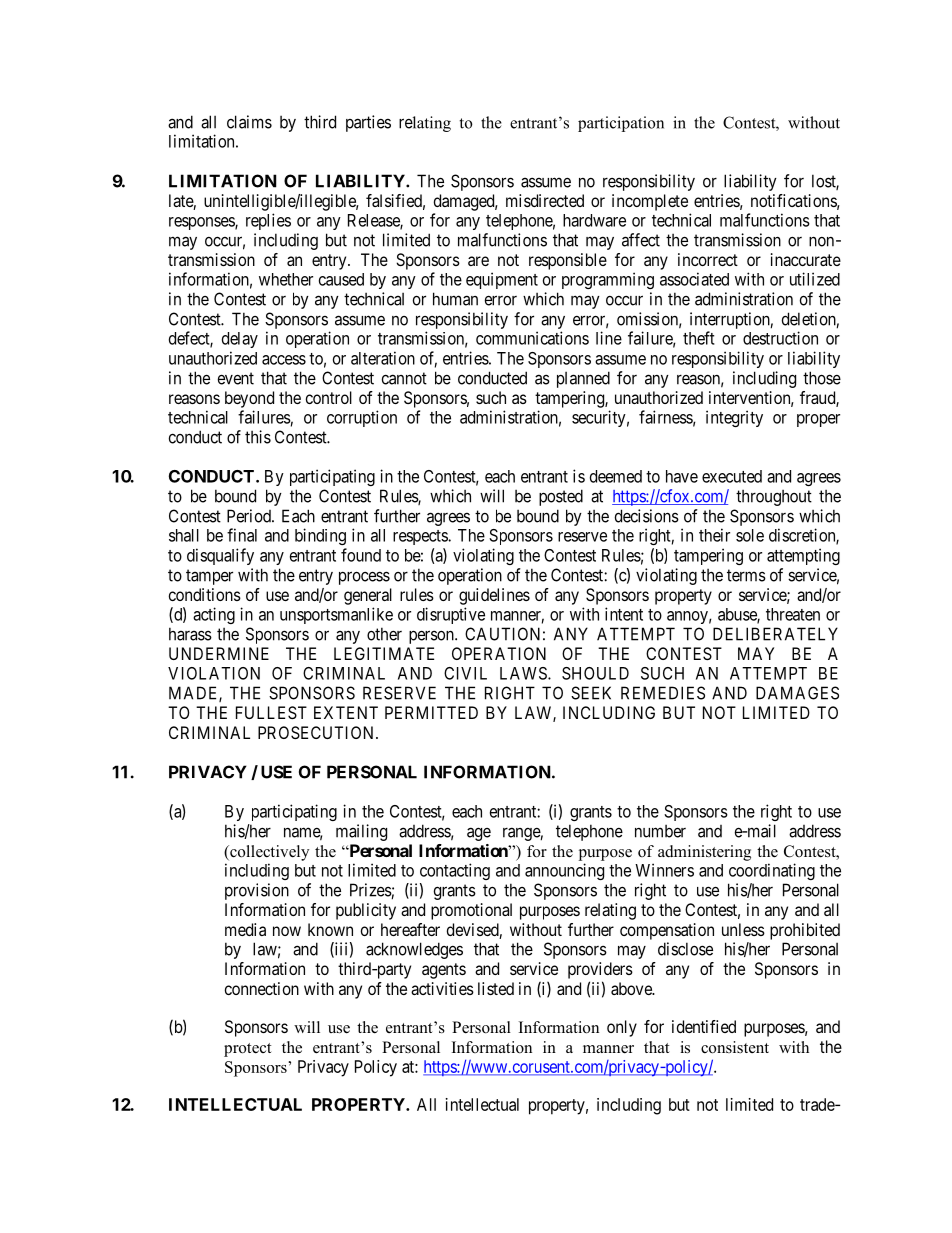  I want to click on listed, so click(496, 988).
